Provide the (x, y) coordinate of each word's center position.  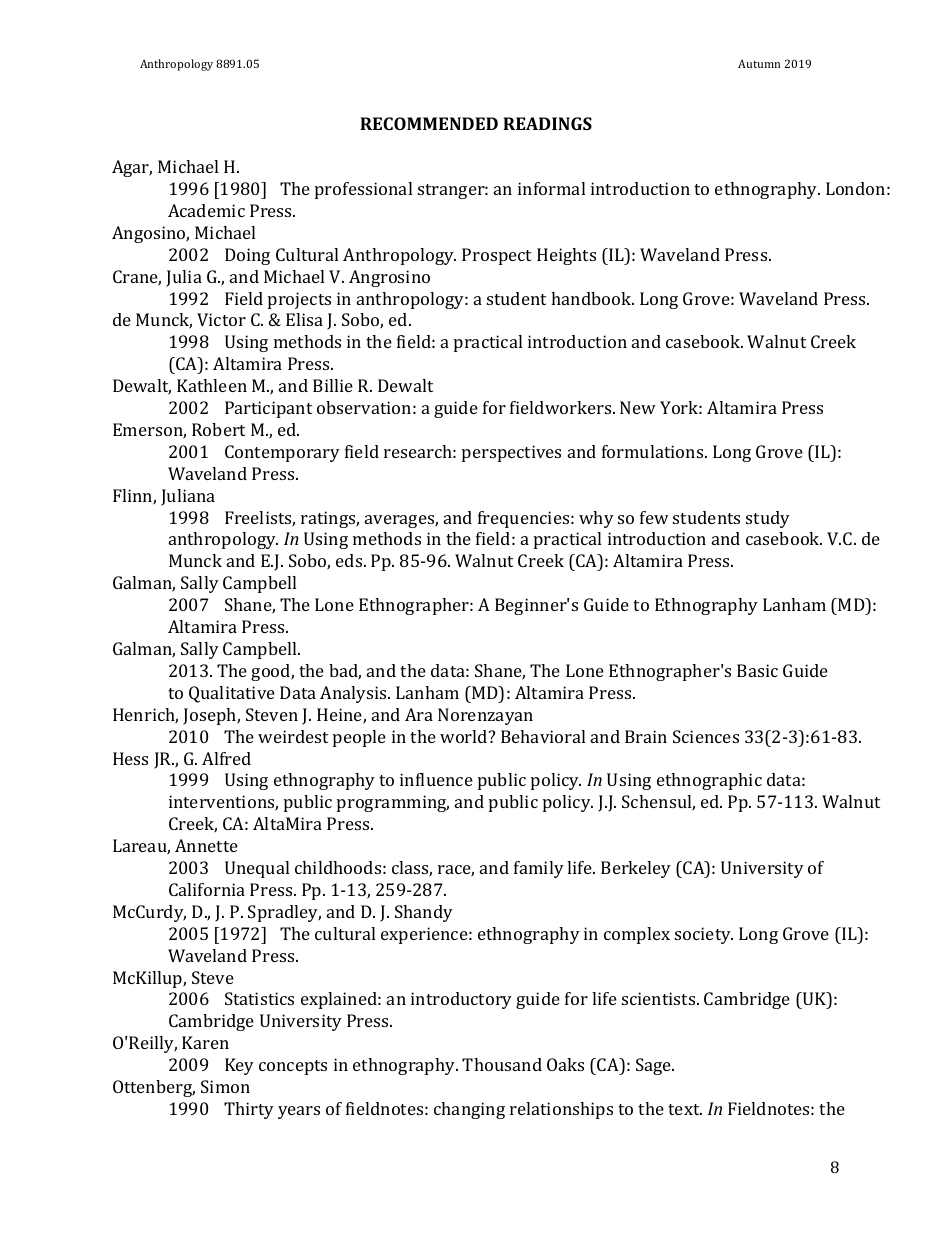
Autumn (759, 63)
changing (469, 1110)
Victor (221, 319)
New (638, 407)
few (654, 517)
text (685, 1109)
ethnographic (709, 781)
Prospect (496, 256)
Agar (132, 168)
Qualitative (232, 694)
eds (350, 560)
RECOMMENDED (429, 123)
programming (393, 803)
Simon (225, 1086)
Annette (206, 845)
